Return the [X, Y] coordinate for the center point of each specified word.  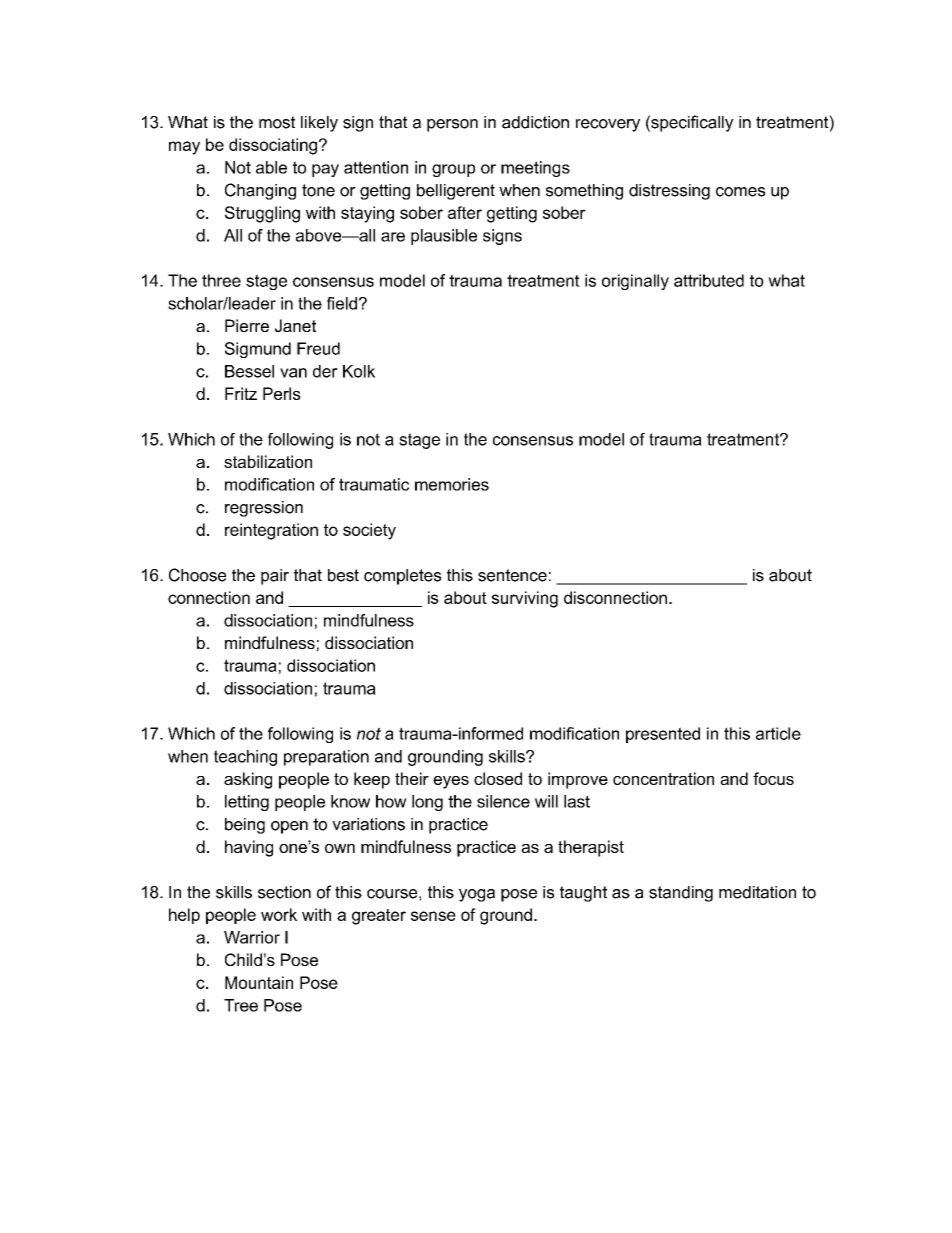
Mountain [259, 982]
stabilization [268, 461]
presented [663, 735]
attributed [709, 280]
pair [275, 577]
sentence [512, 575]
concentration [663, 778]
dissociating [273, 146]
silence [503, 801]
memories [452, 484]
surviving [525, 599]
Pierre [247, 325]
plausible [444, 237]
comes [740, 192]
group [453, 170]
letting [247, 803]
